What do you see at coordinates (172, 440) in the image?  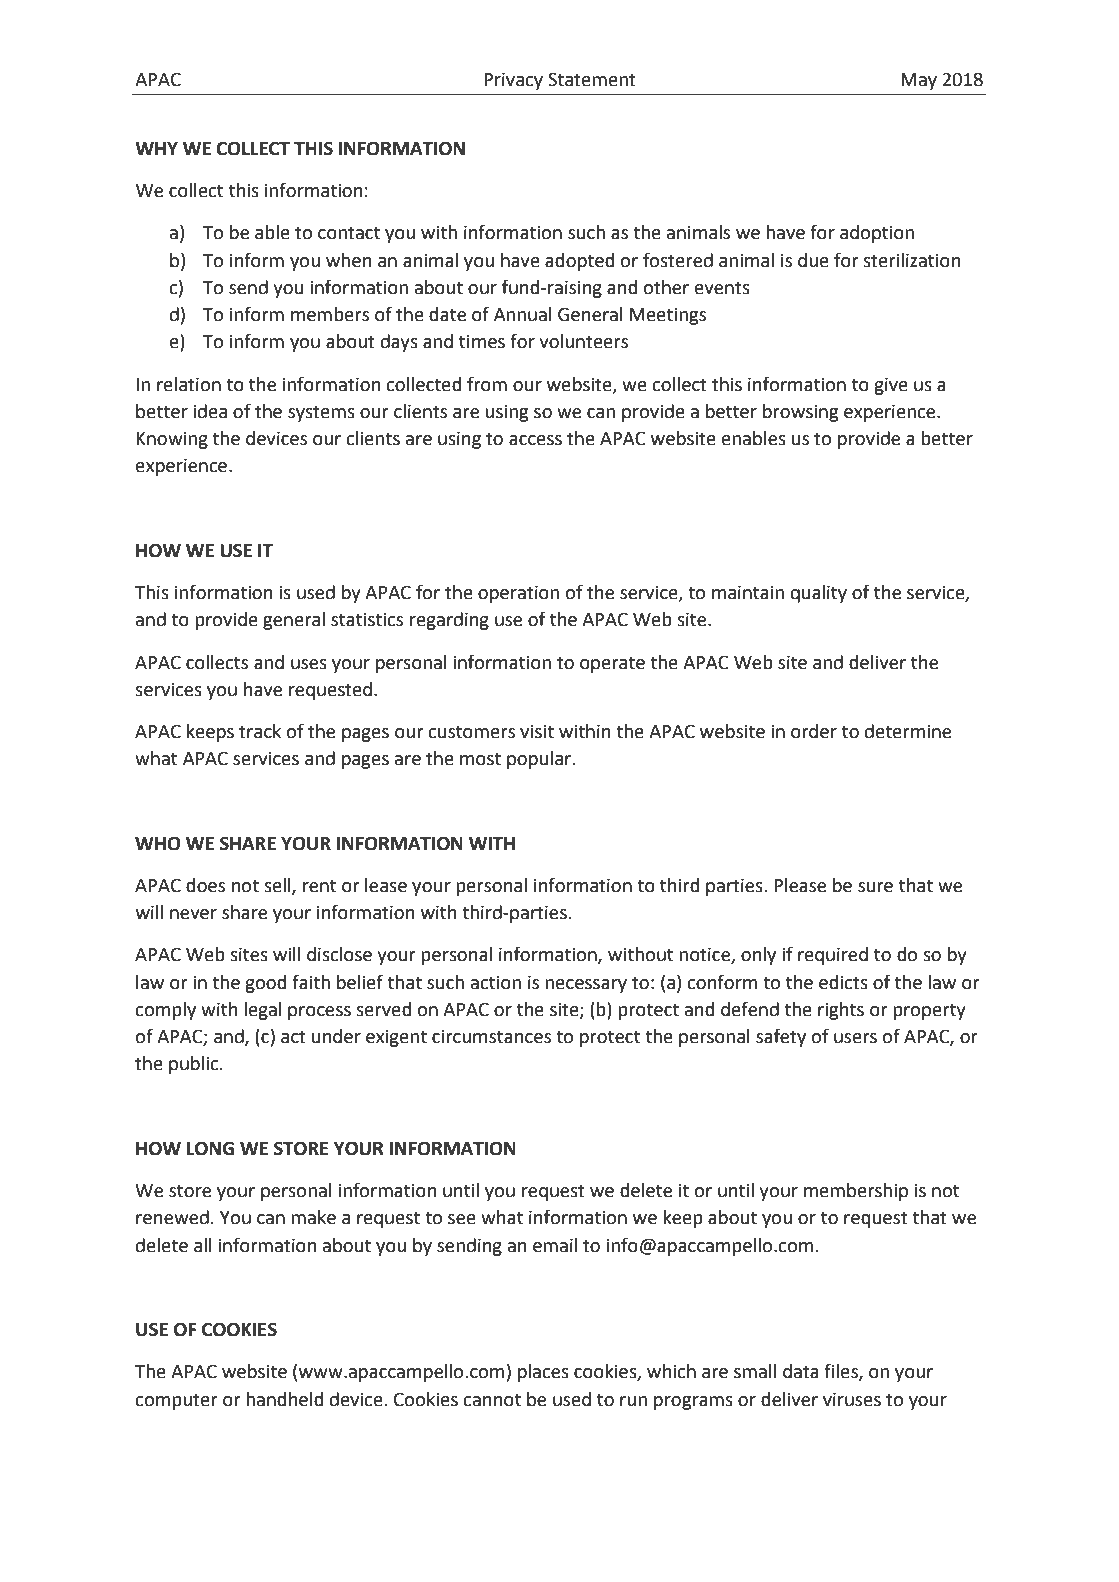 I see `Knowing` at bounding box center [172, 440].
